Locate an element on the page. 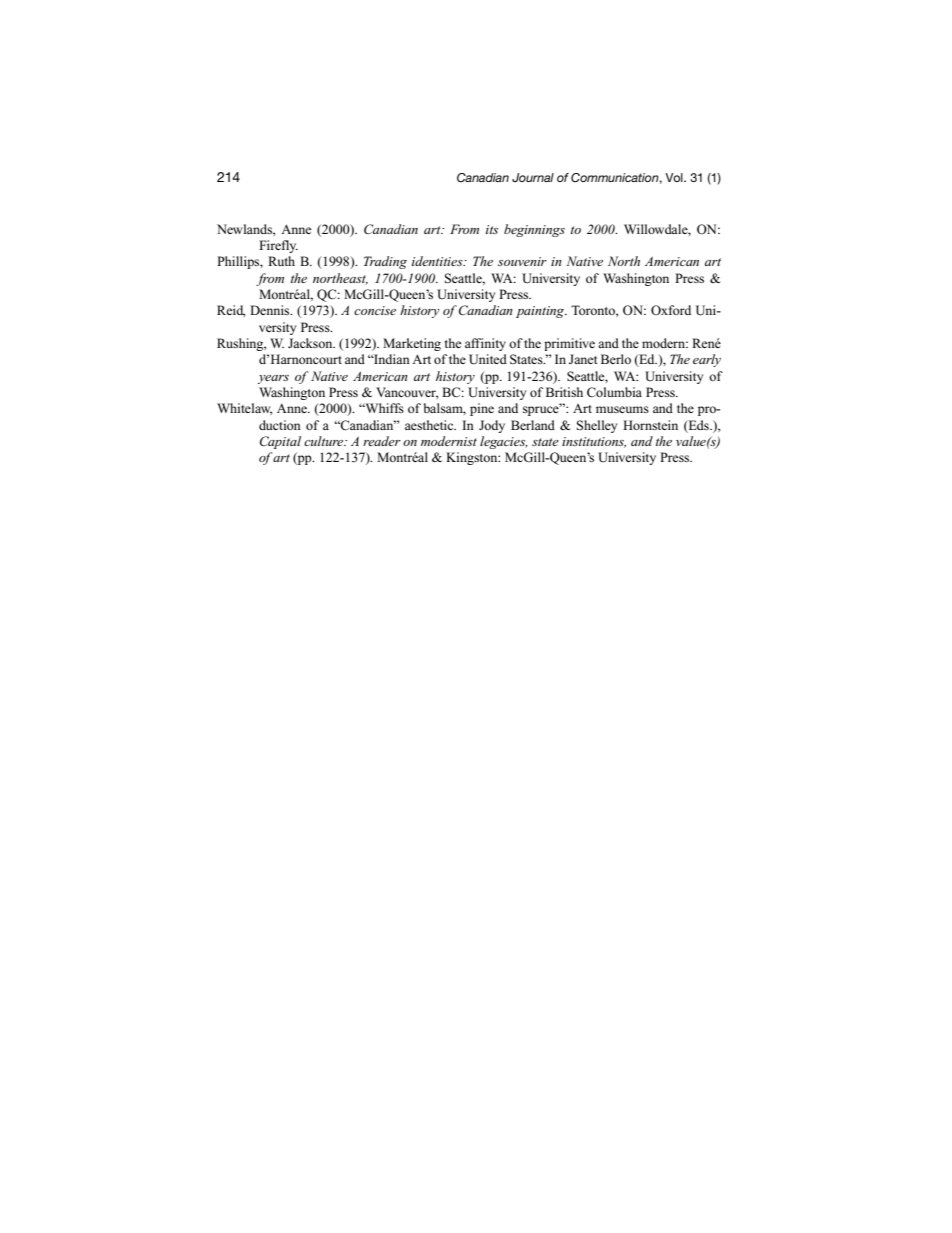 This document has height=1233, width=952. Ruth is located at coordinates (281, 261).
